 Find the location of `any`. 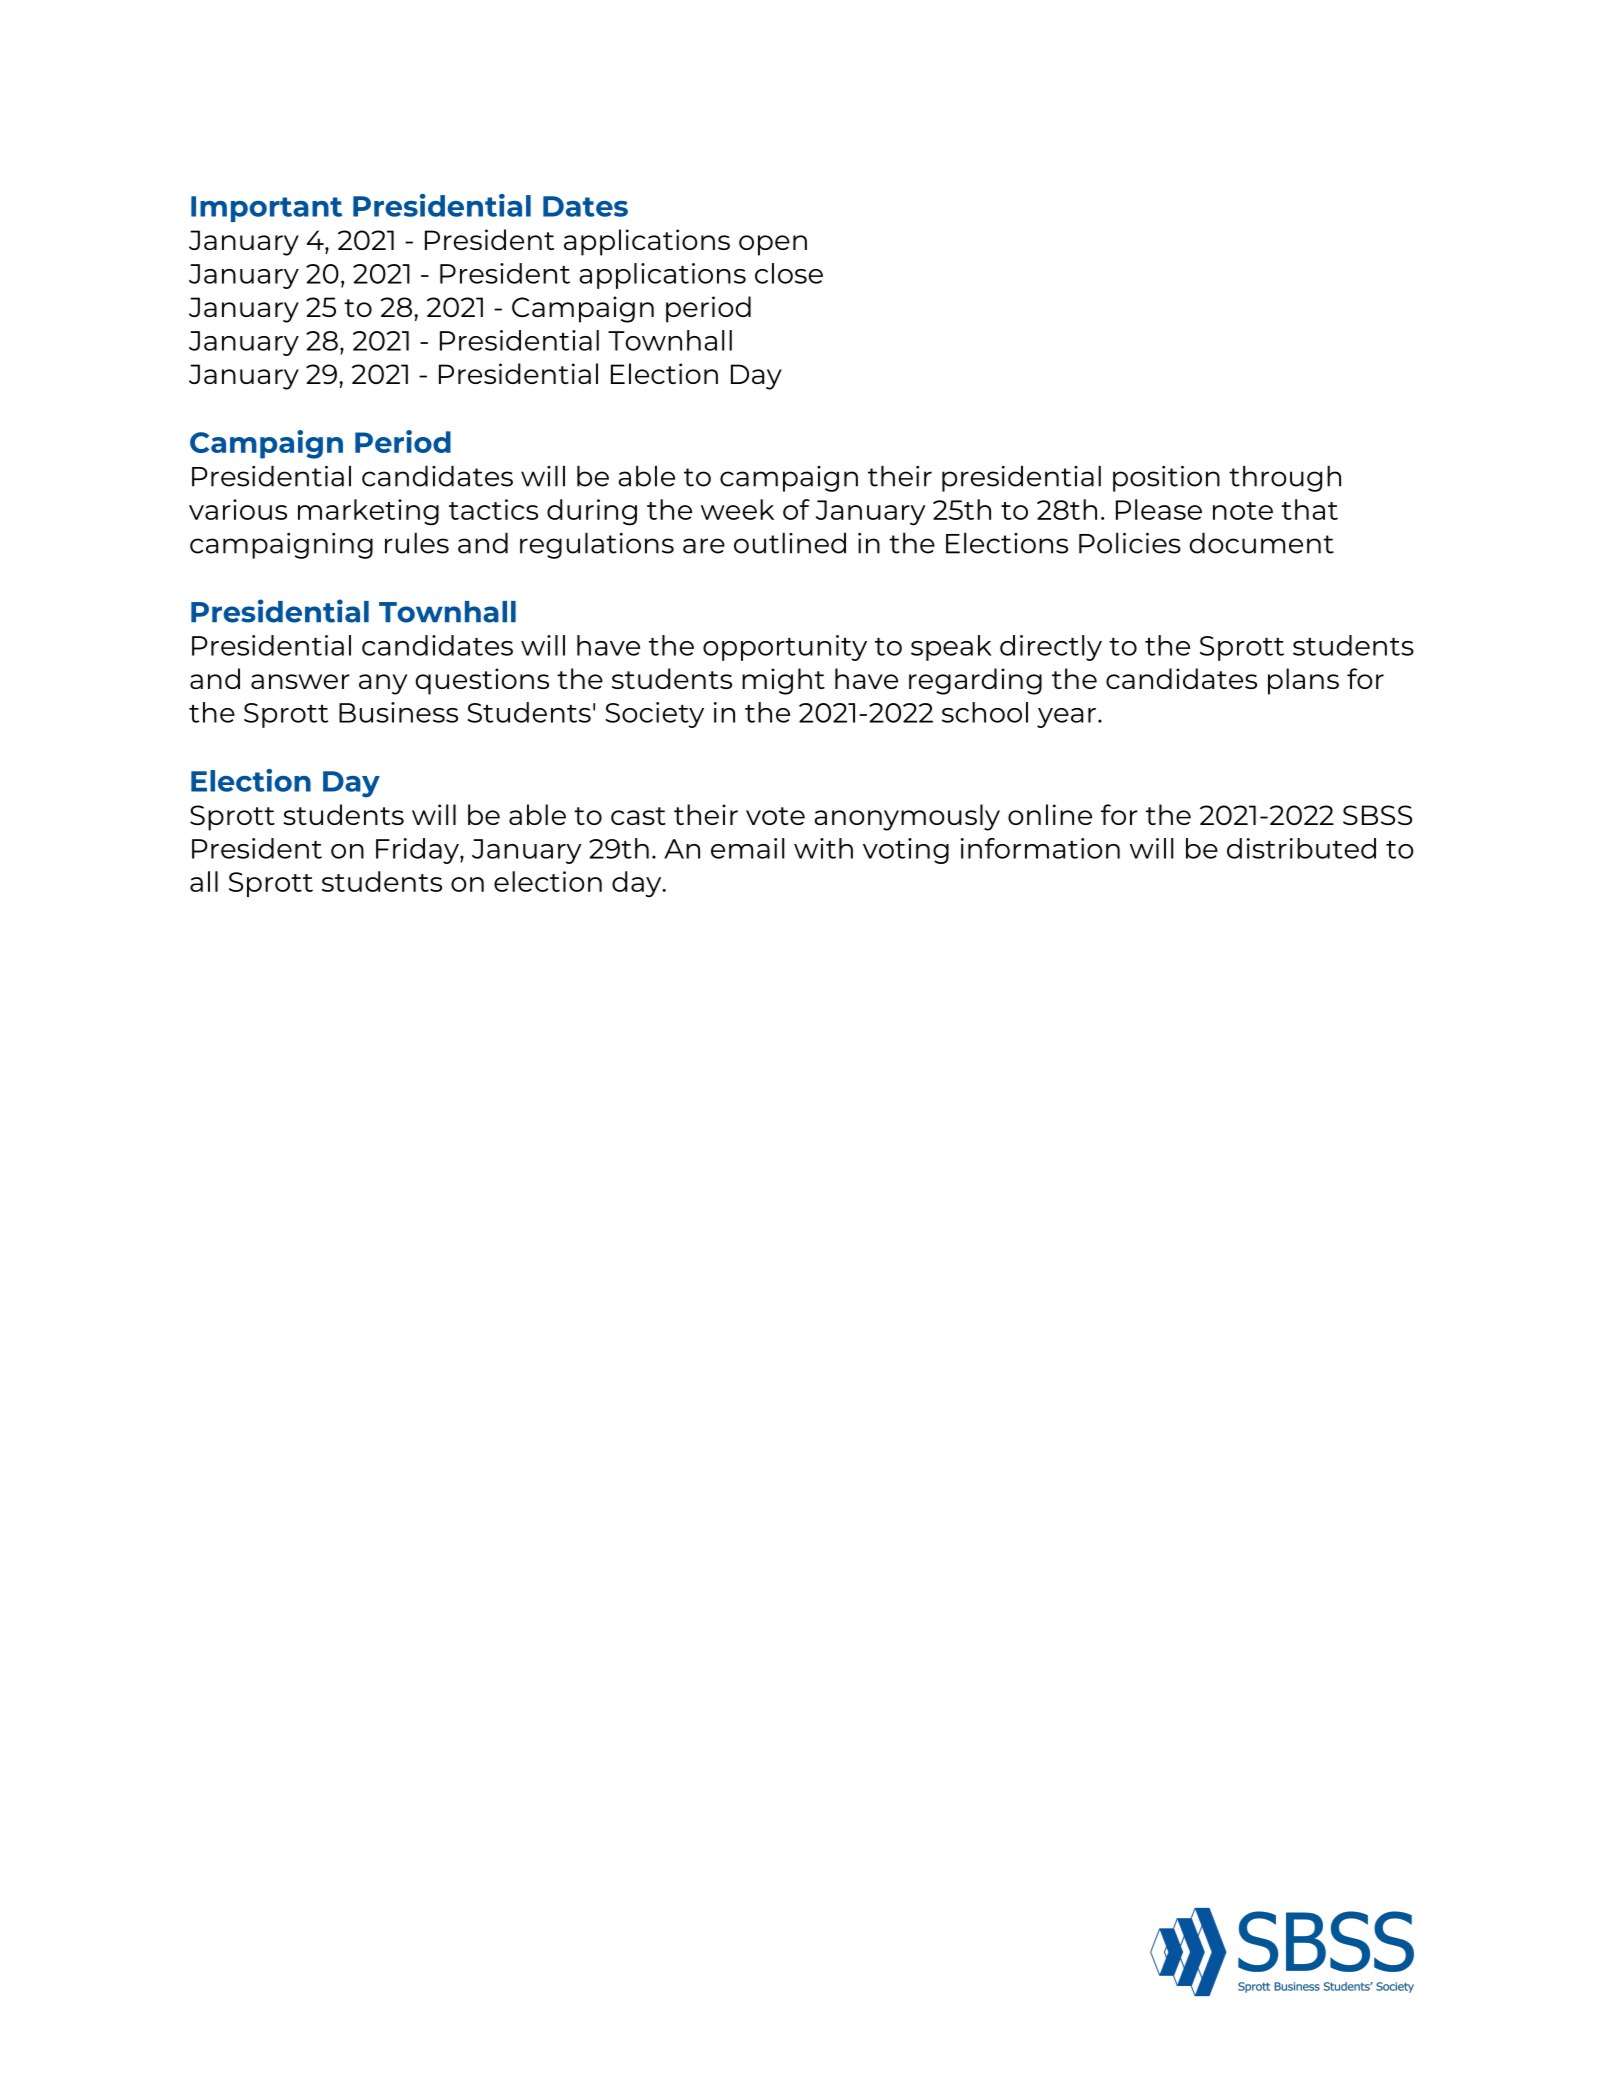

any is located at coordinates (383, 684).
